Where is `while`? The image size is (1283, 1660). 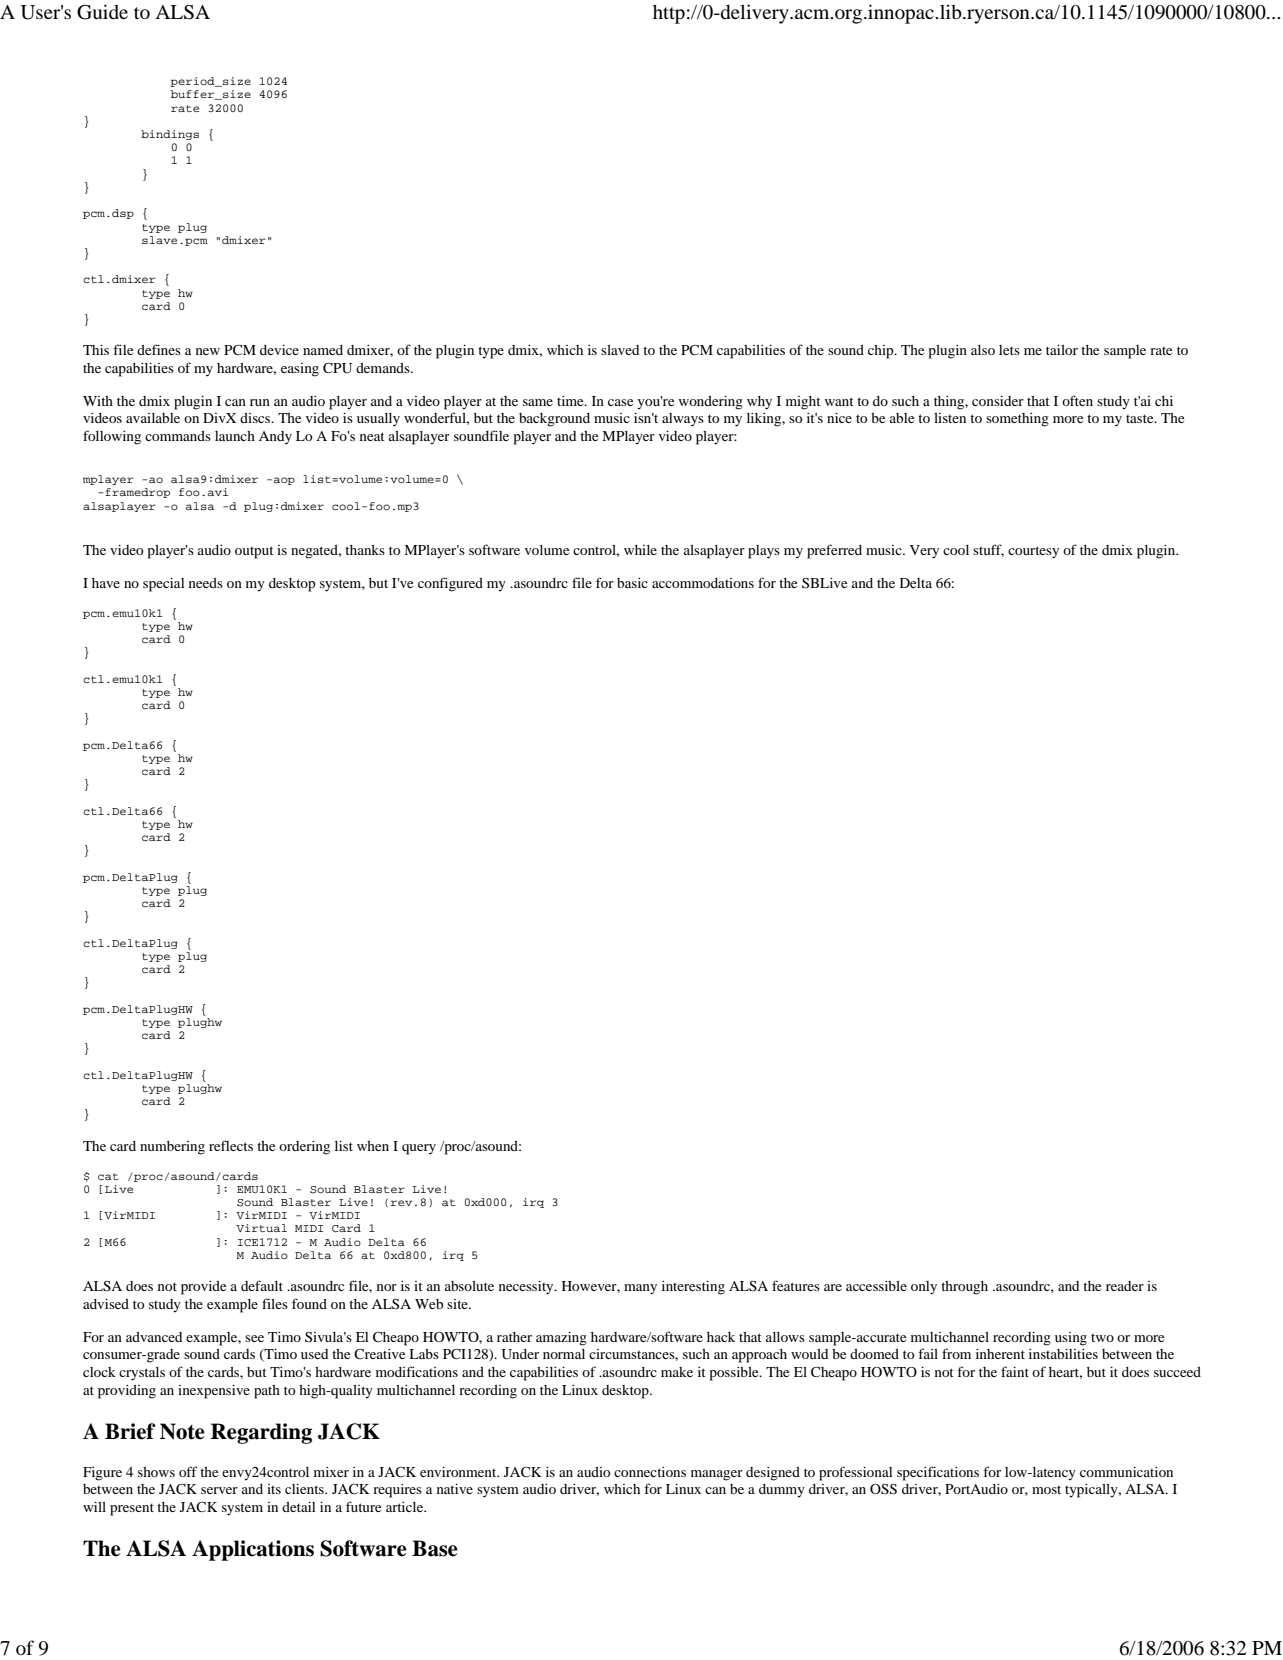 while is located at coordinates (640, 550).
